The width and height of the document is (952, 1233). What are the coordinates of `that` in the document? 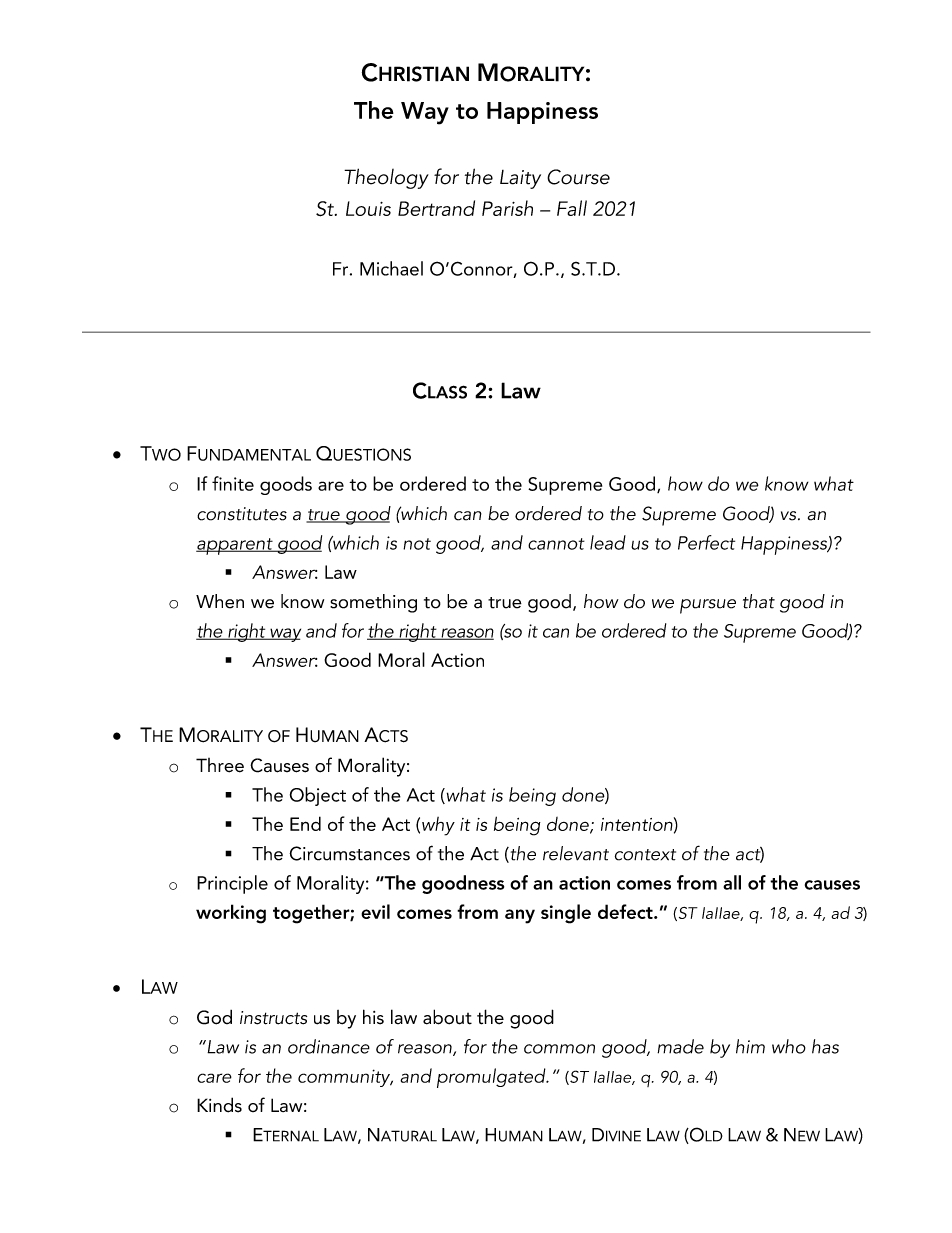 It's located at (759, 601).
